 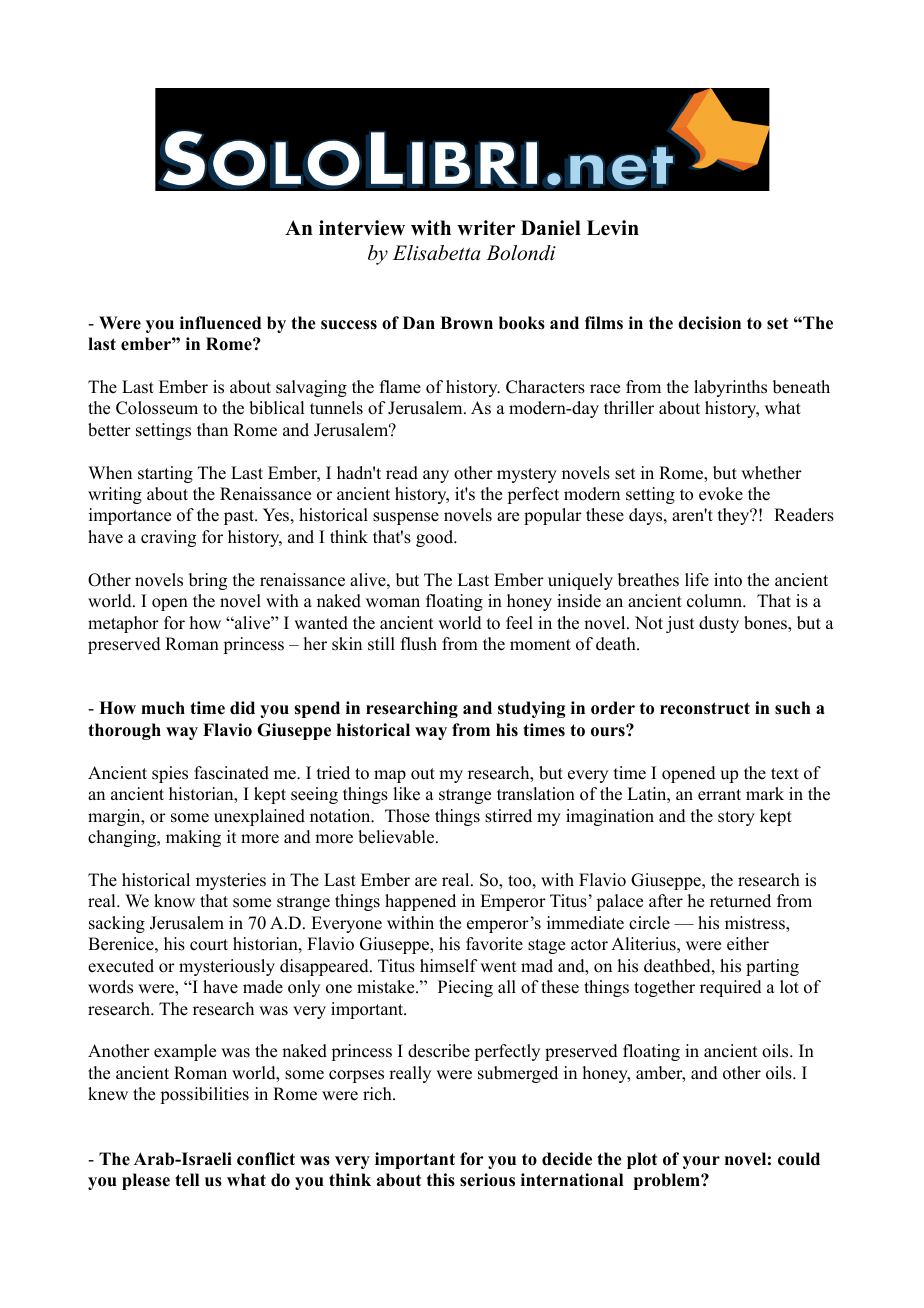 What do you see at coordinates (397, 837) in the document?
I see `believable` at bounding box center [397, 837].
